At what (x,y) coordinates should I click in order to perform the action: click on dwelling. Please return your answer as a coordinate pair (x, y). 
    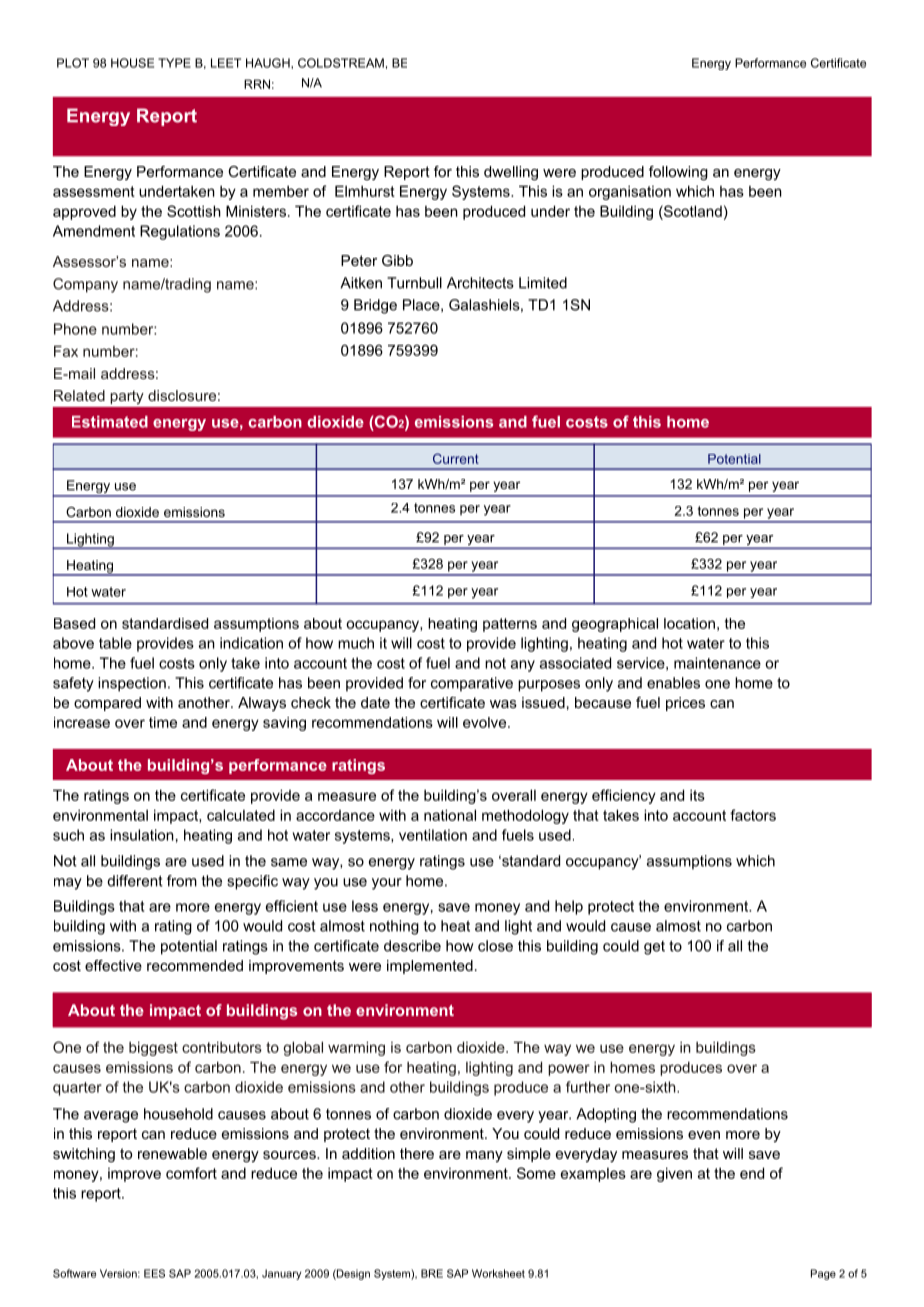
    Looking at the image, I should click on (511, 173).
